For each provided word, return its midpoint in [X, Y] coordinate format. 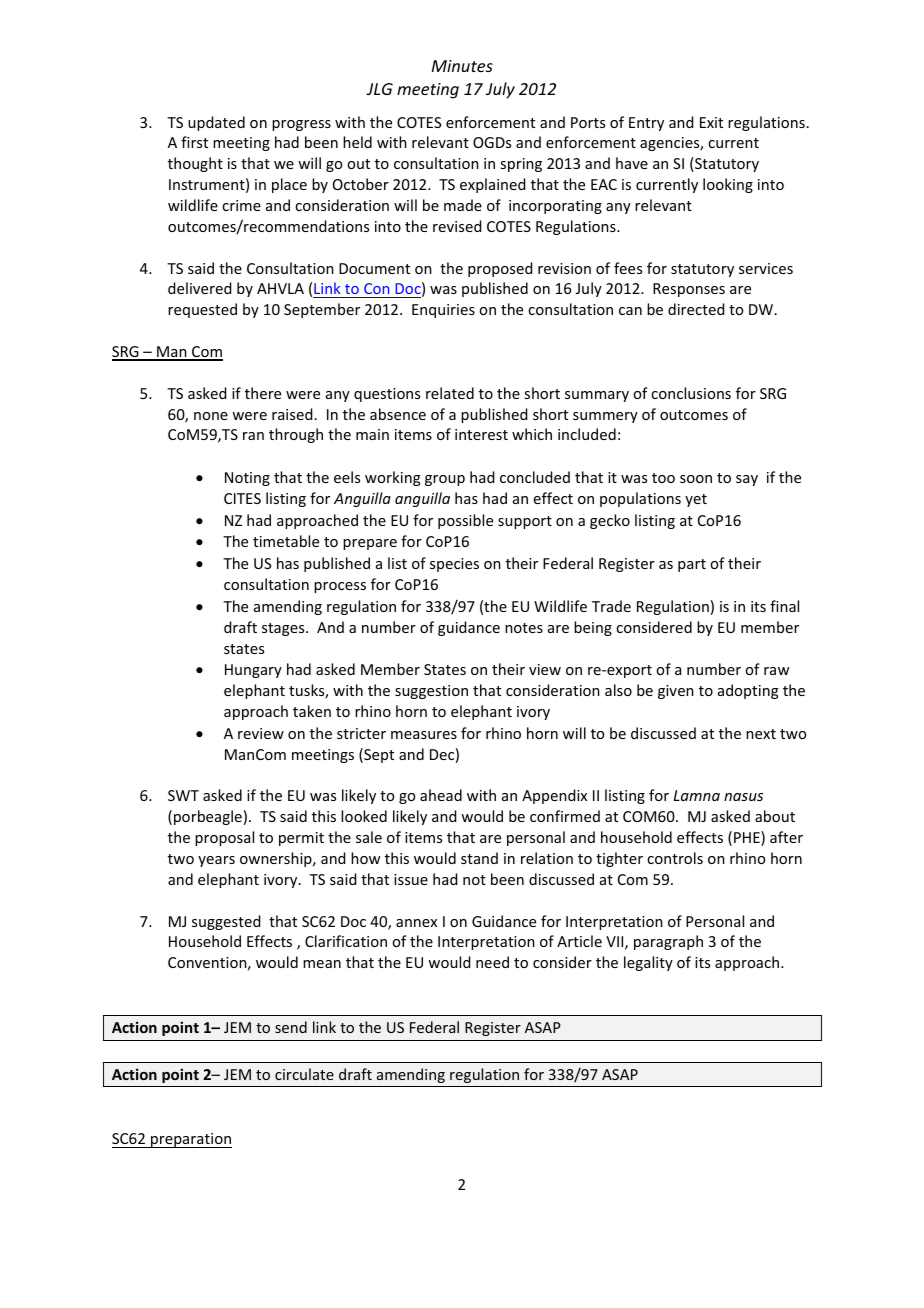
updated [216, 123]
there [263, 393]
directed [696, 309]
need [492, 962]
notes [524, 628]
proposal [224, 838]
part [692, 565]
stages [284, 629]
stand [479, 858]
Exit [711, 122]
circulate [304, 1074]
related [450, 393]
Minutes [462, 66]
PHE [748, 838]
